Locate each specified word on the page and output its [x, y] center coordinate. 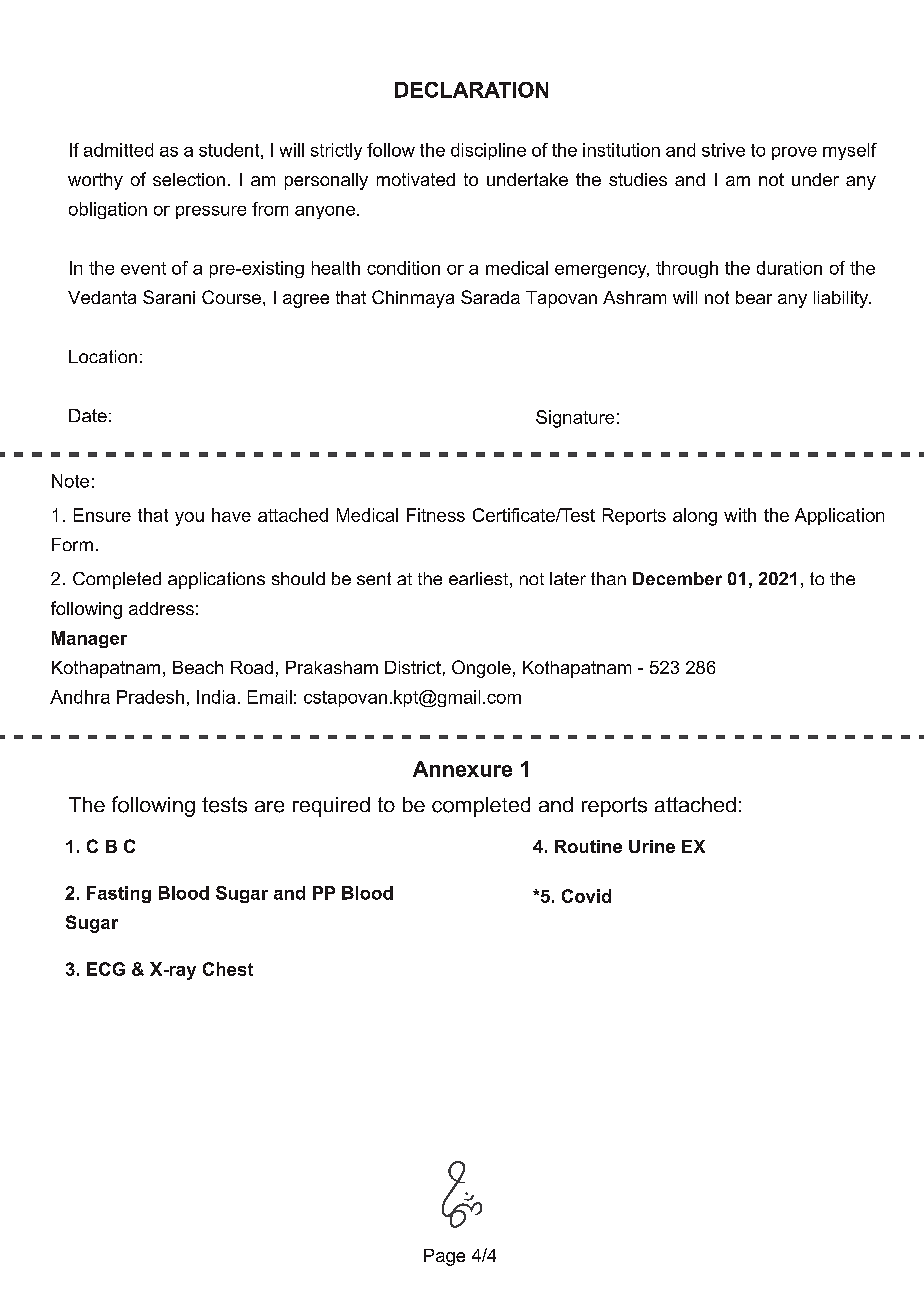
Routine [588, 846]
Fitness [436, 515]
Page [444, 1257]
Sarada [490, 297]
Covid [586, 896]
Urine [652, 846]
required [331, 807]
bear [754, 297]
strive [723, 150]
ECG [106, 969]
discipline [488, 151]
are [269, 807]
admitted [118, 150]
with [740, 515]
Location [103, 356]
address [161, 608]
